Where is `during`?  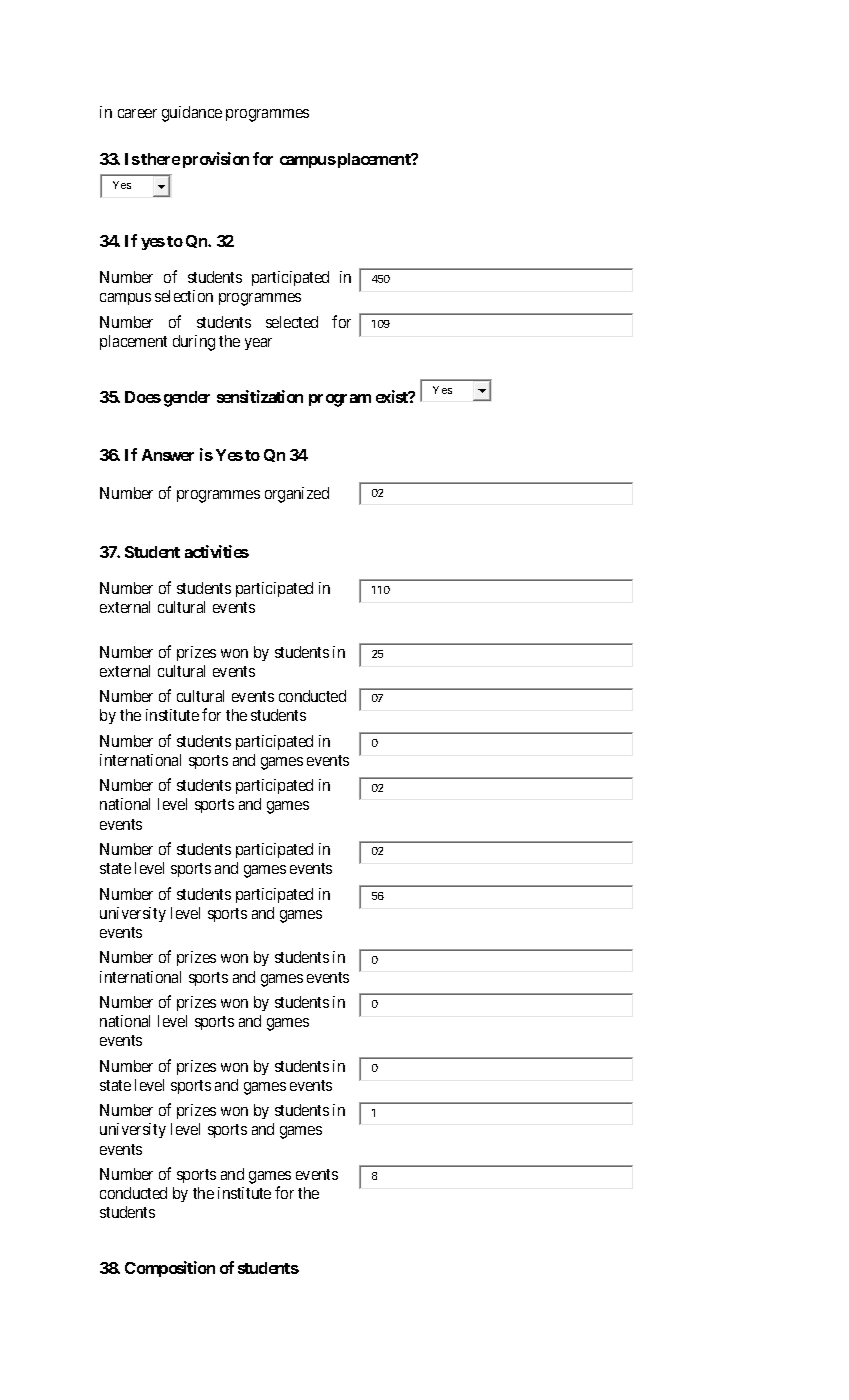 during is located at coordinates (194, 343).
